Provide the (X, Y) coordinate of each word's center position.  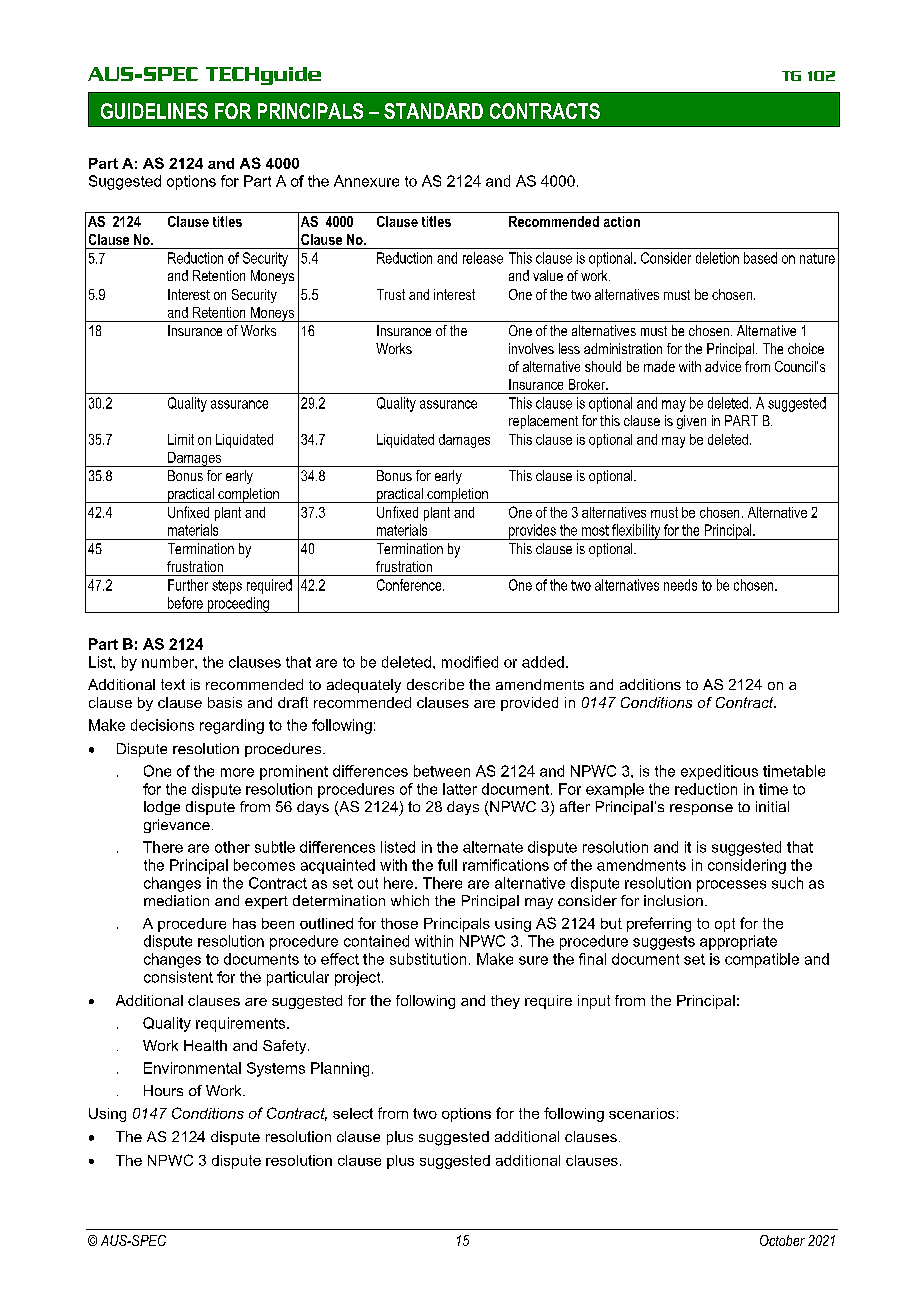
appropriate (738, 942)
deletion (717, 258)
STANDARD (433, 111)
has (244, 923)
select (353, 1113)
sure (533, 960)
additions (650, 684)
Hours (163, 1090)
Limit (181, 439)
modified (470, 662)
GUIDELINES (154, 111)
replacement (543, 422)
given (691, 422)
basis (225, 702)
